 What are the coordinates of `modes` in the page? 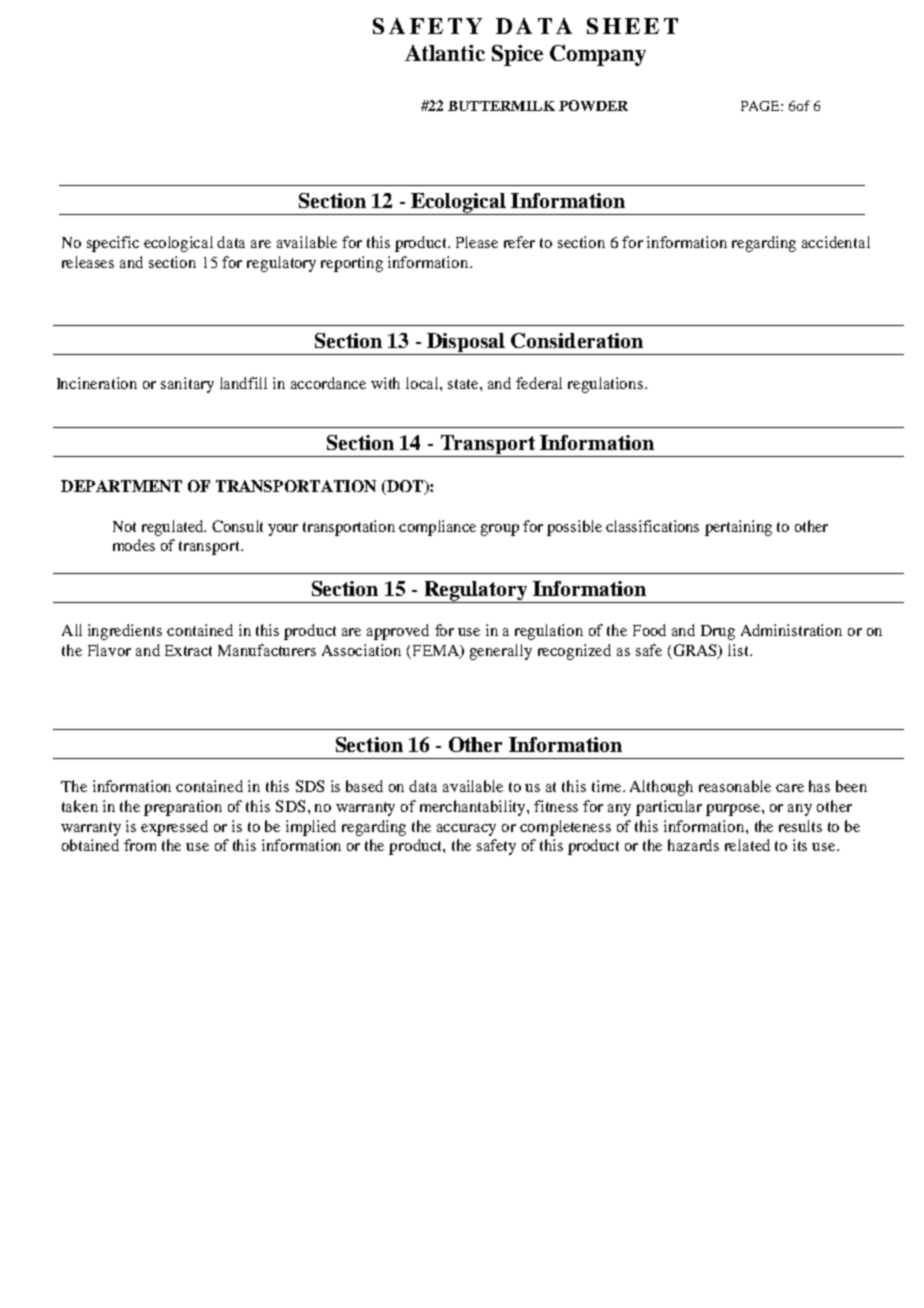 It's located at (134, 545).
